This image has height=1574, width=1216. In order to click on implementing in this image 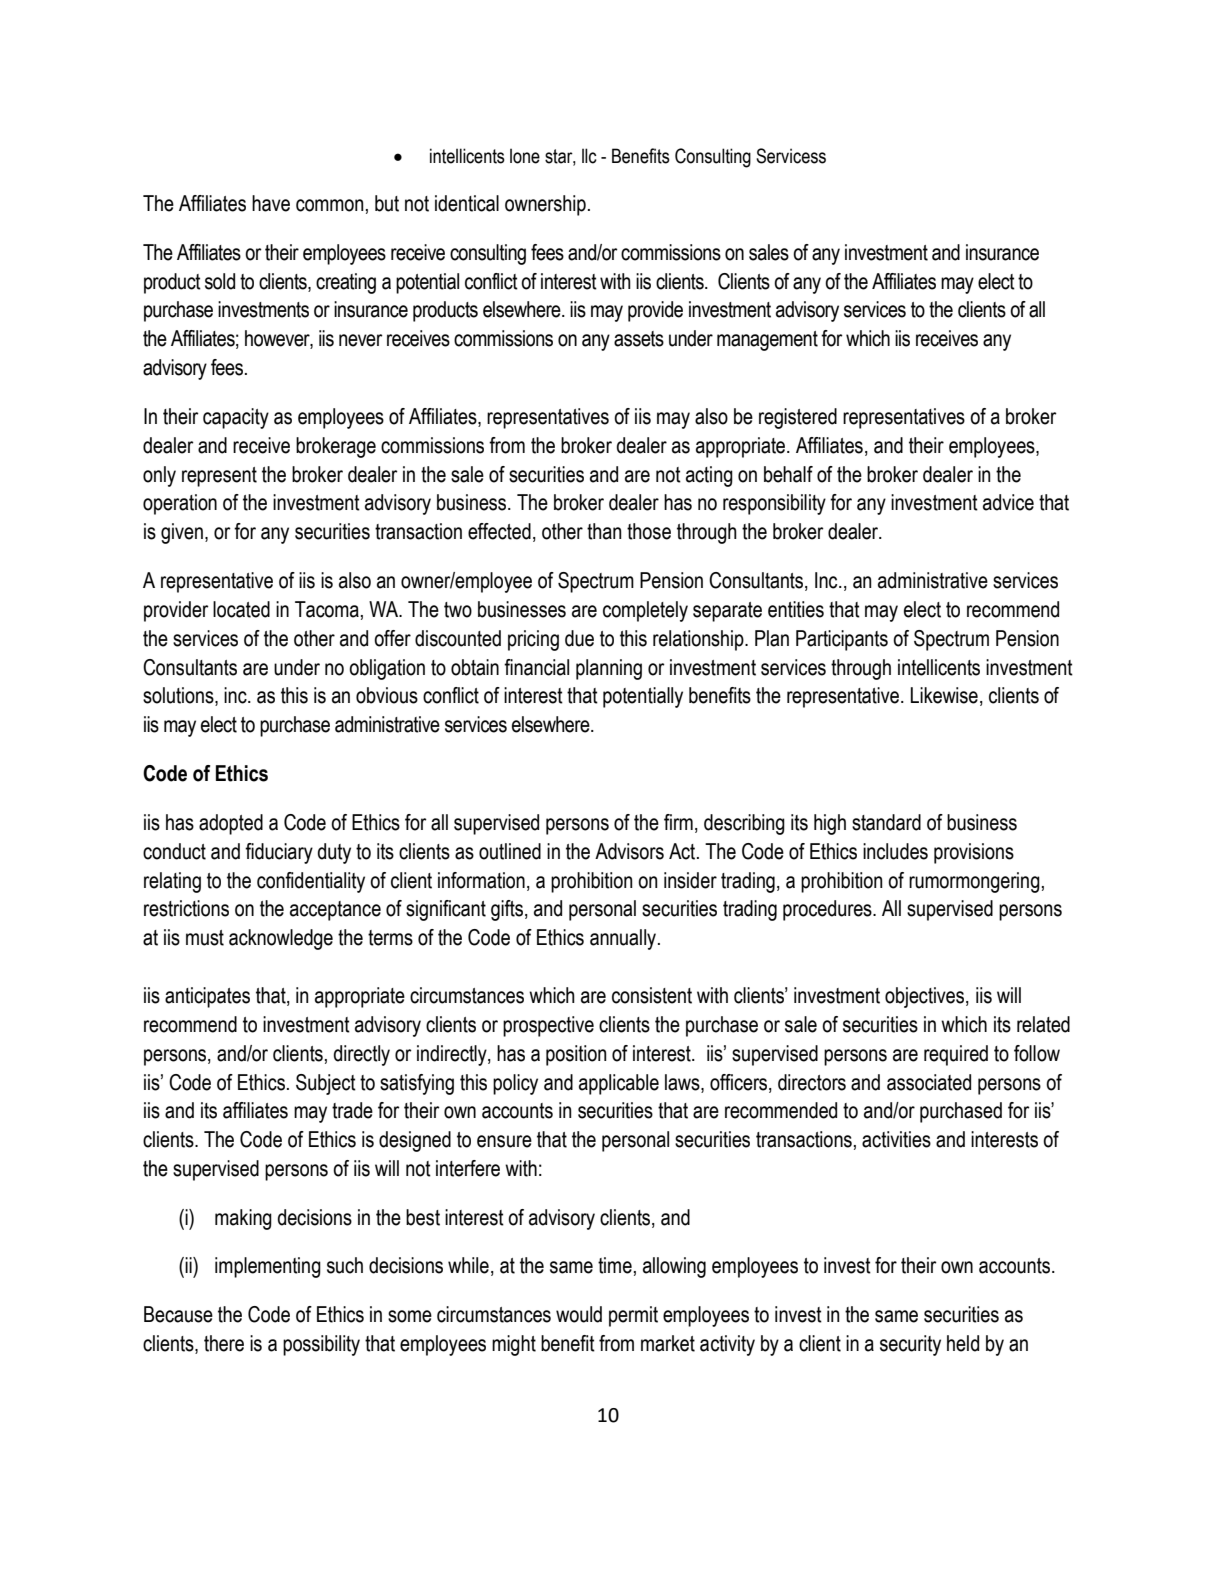, I will do `click(268, 1267)`.
